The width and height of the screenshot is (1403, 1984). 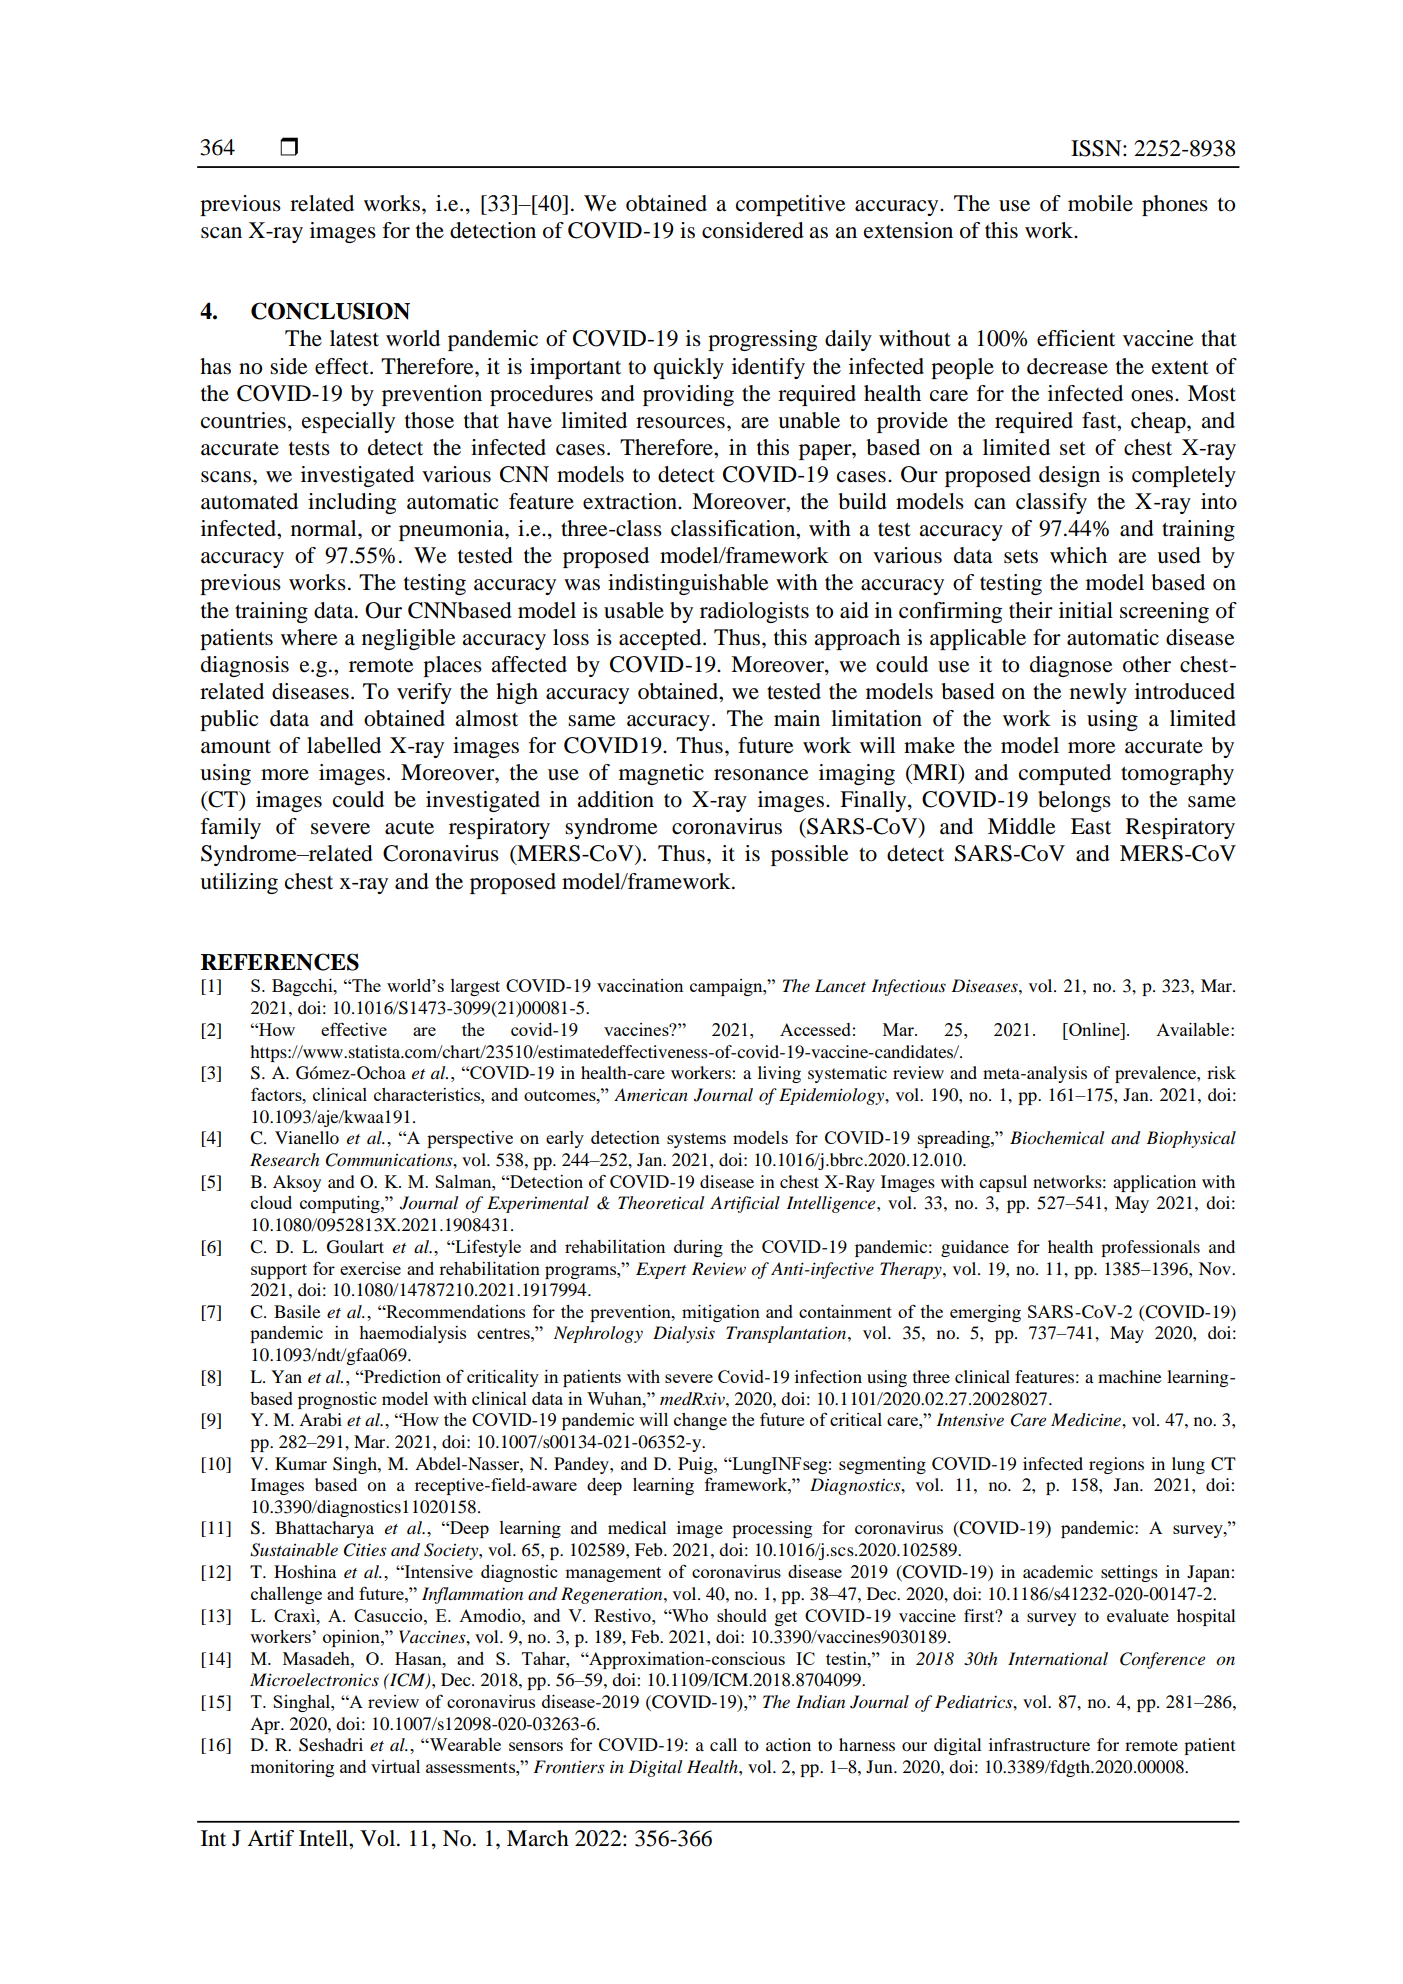 I want to click on mobile, so click(x=1100, y=203).
